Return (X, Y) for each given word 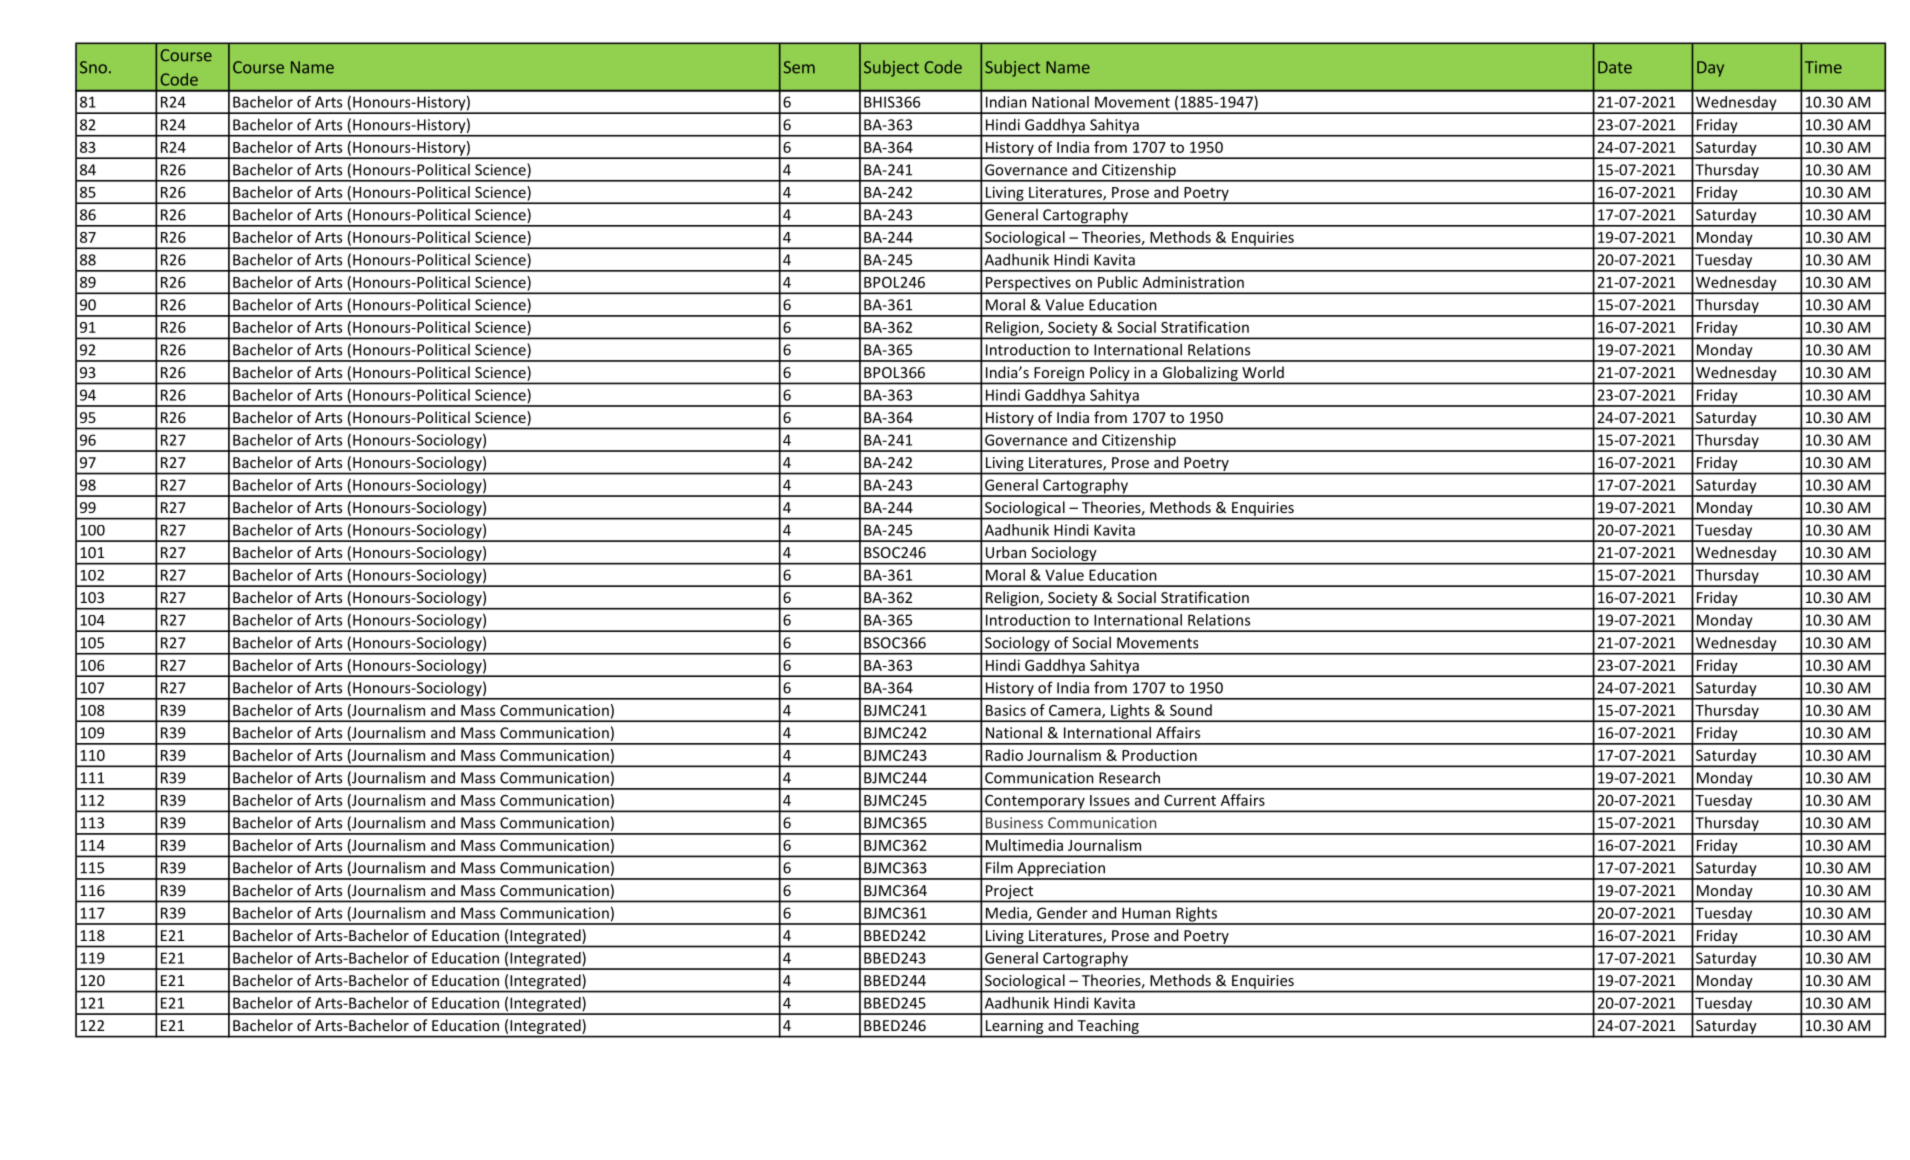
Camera (1076, 711)
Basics (1006, 710)
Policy (1110, 374)
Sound (1191, 710)
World (1263, 372)
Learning (1014, 1028)
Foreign (1059, 375)
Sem (799, 67)
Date (1615, 67)
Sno (93, 67)
